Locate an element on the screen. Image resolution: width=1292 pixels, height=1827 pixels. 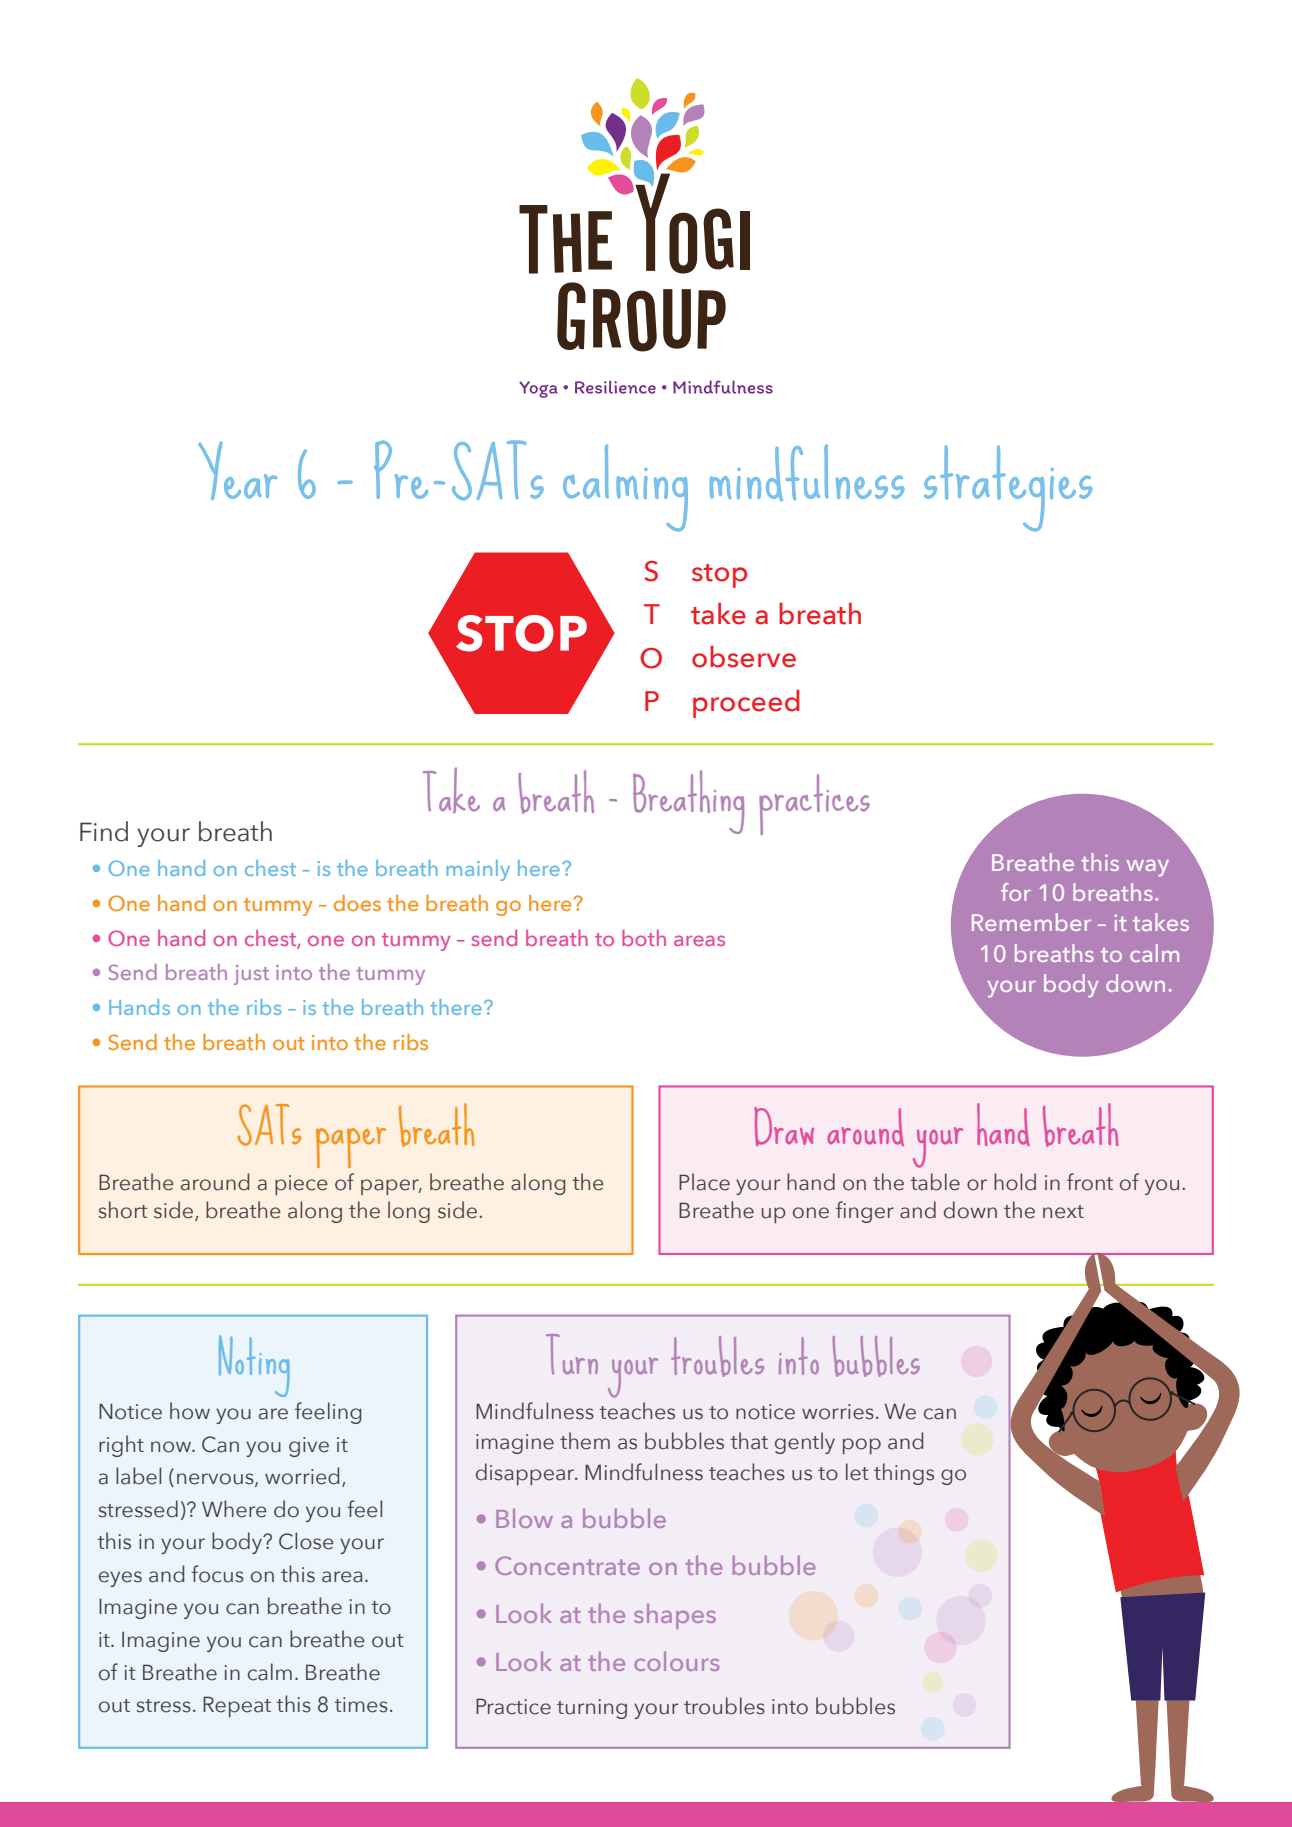
Year is located at coordinates (238, 470).
